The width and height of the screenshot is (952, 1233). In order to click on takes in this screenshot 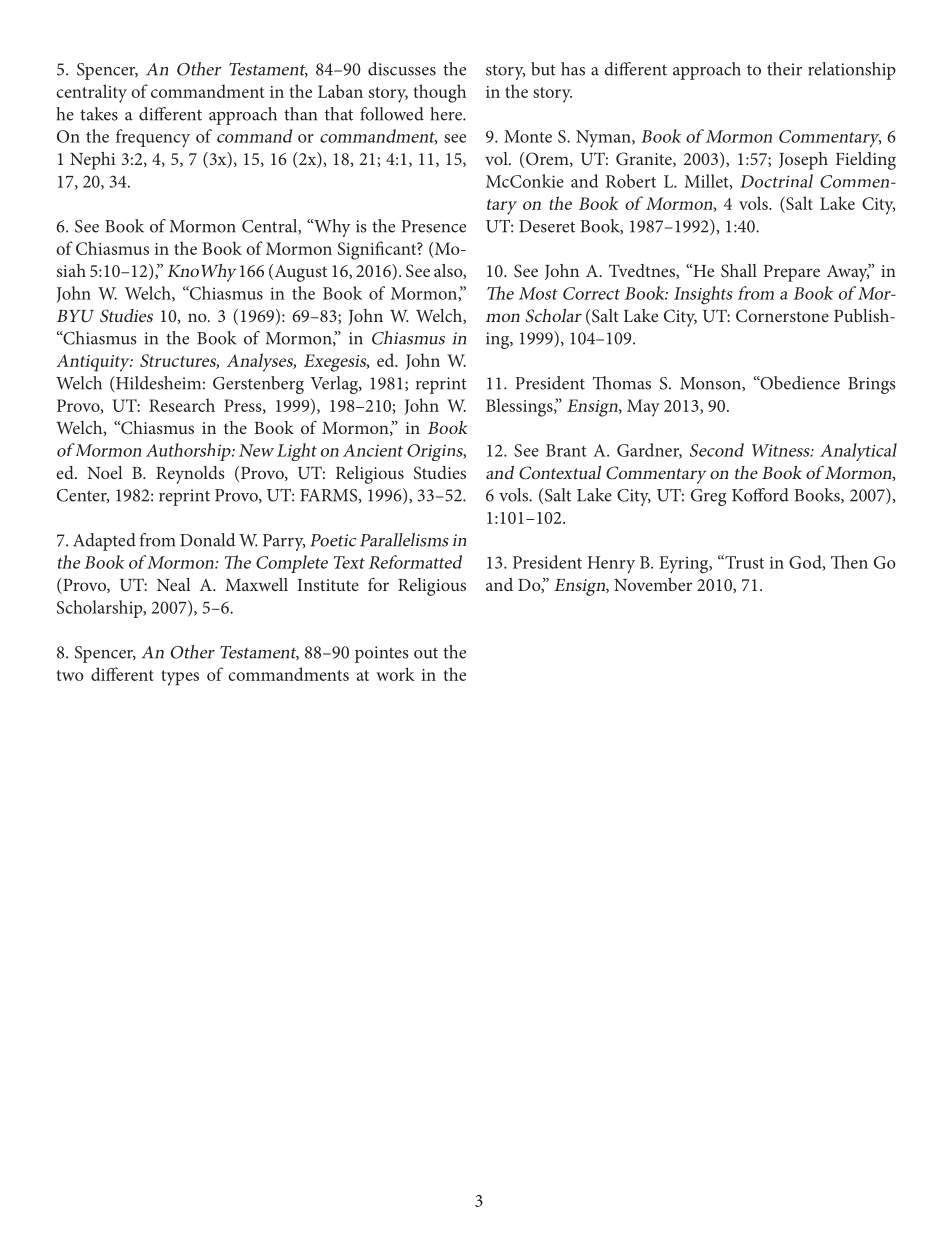, I will do `click(99, 114)`.
